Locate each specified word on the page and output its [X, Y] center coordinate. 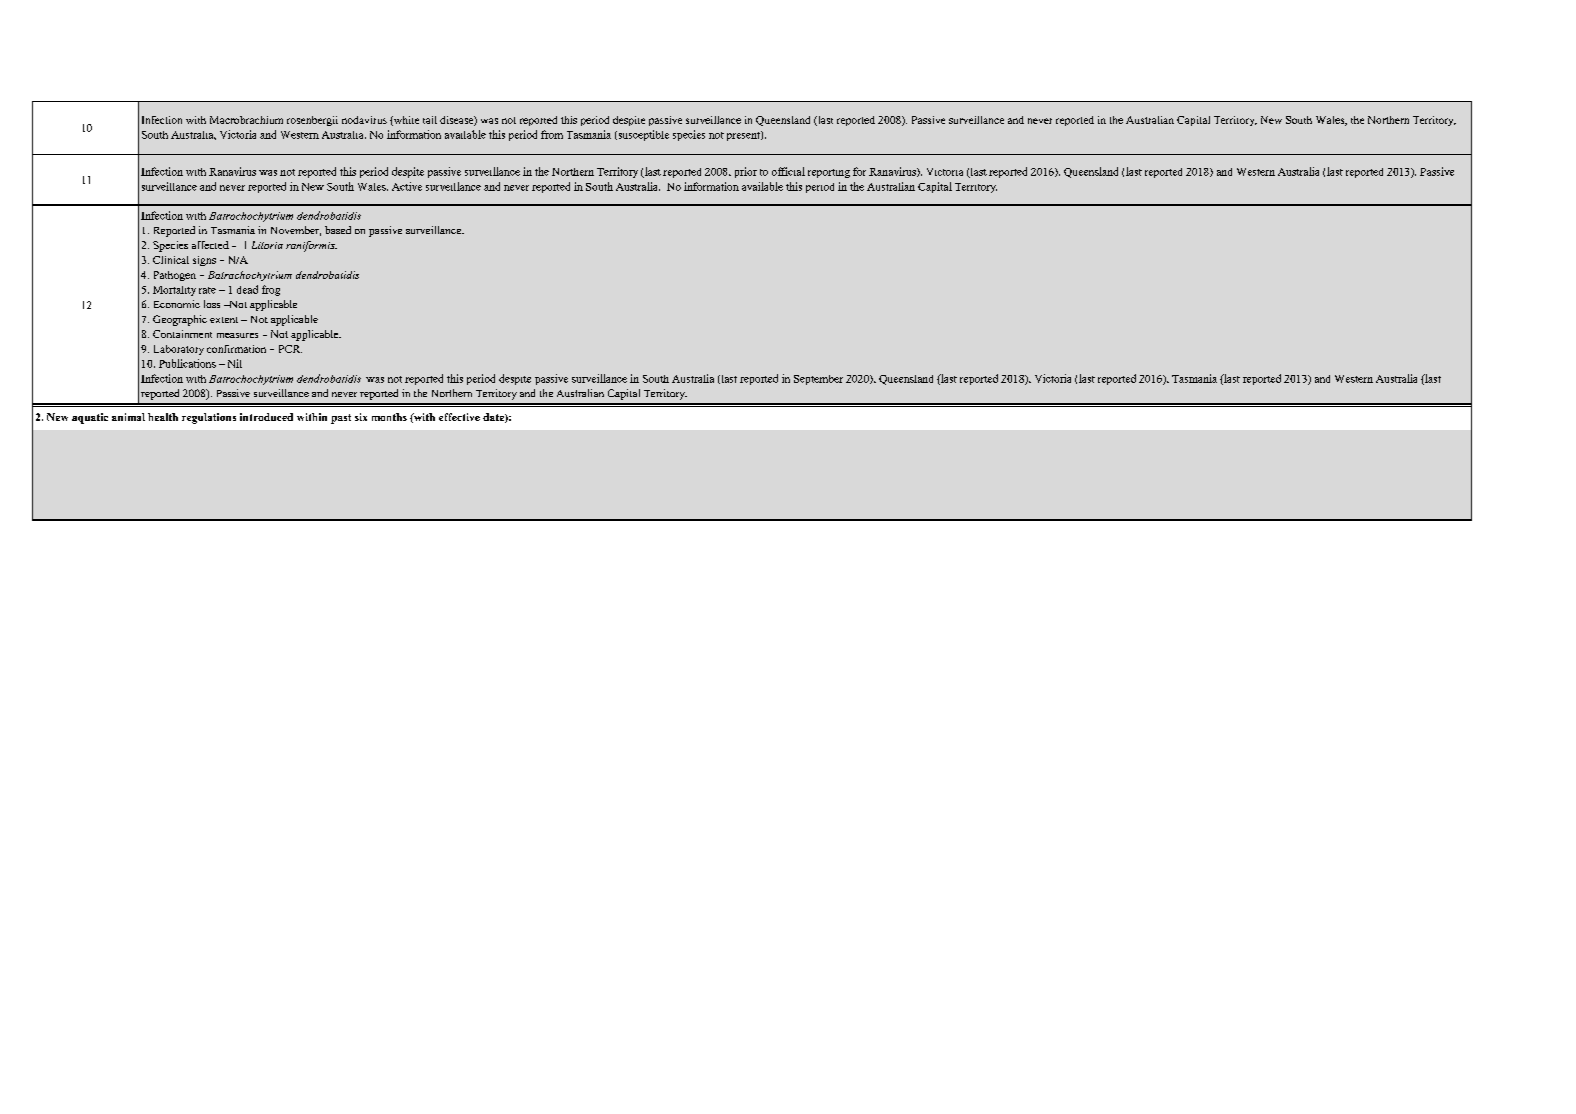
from [552, 134]
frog [271, 290]
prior [746, 172]
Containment [182, 334]
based [338, 230]
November [296, 231]
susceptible [642, 135]
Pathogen [175, 276]
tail [430, 120]
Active [407, 186]
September [818, 380]
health [163, 417]
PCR [290, 349]
